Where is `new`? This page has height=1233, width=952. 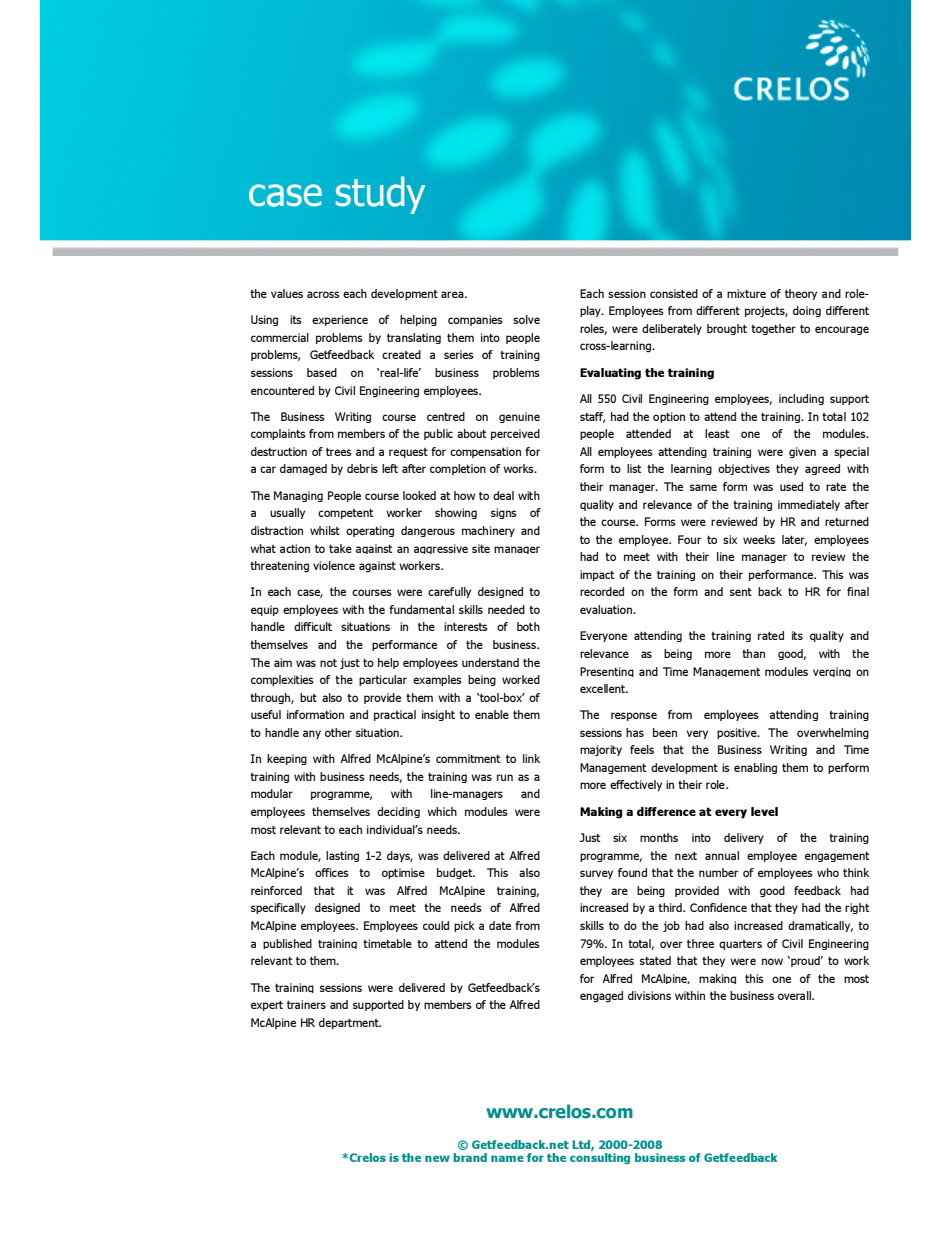 new is located at coordinates (437, 1158).
